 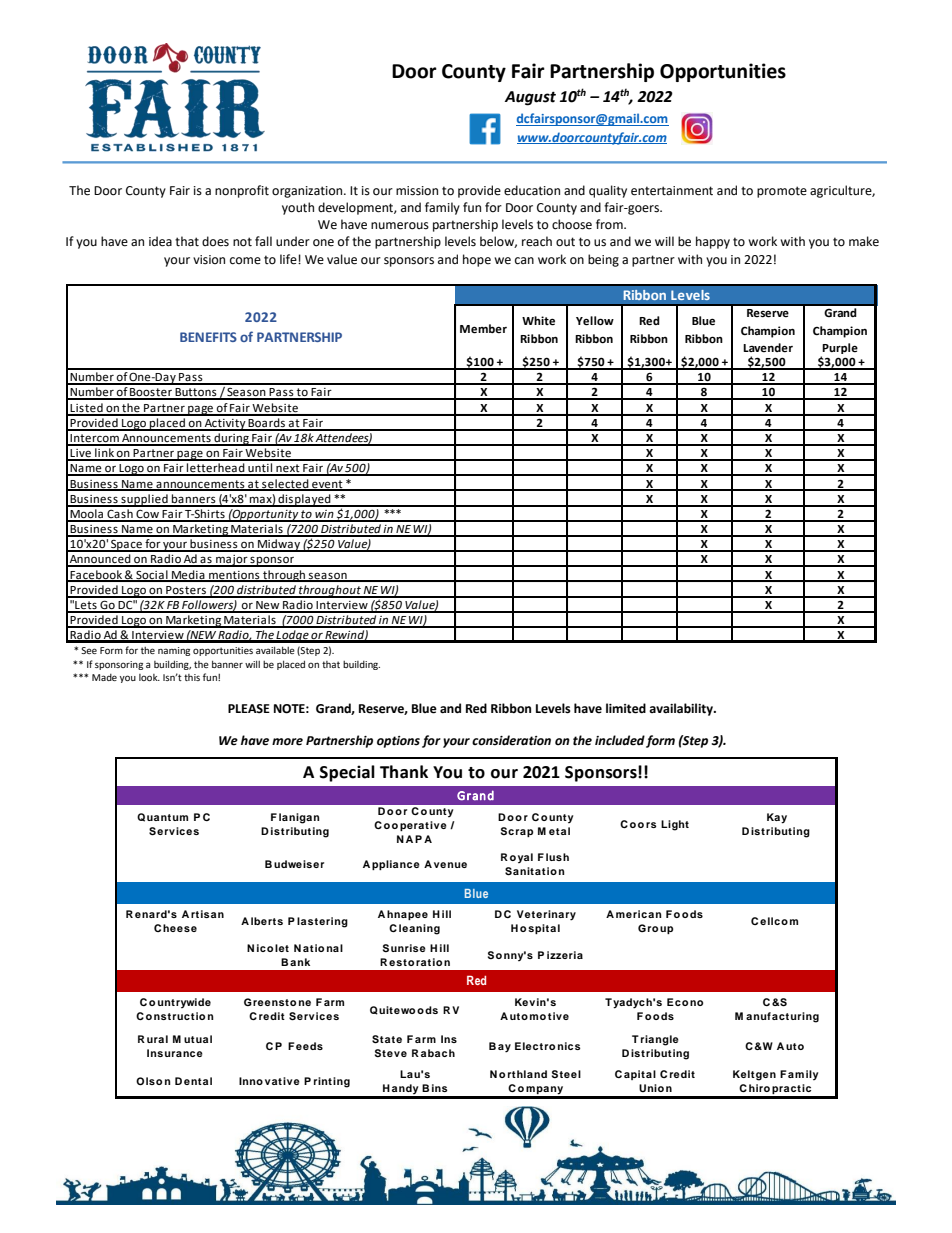 I want to click on availability, so click(x=682, y=709).
